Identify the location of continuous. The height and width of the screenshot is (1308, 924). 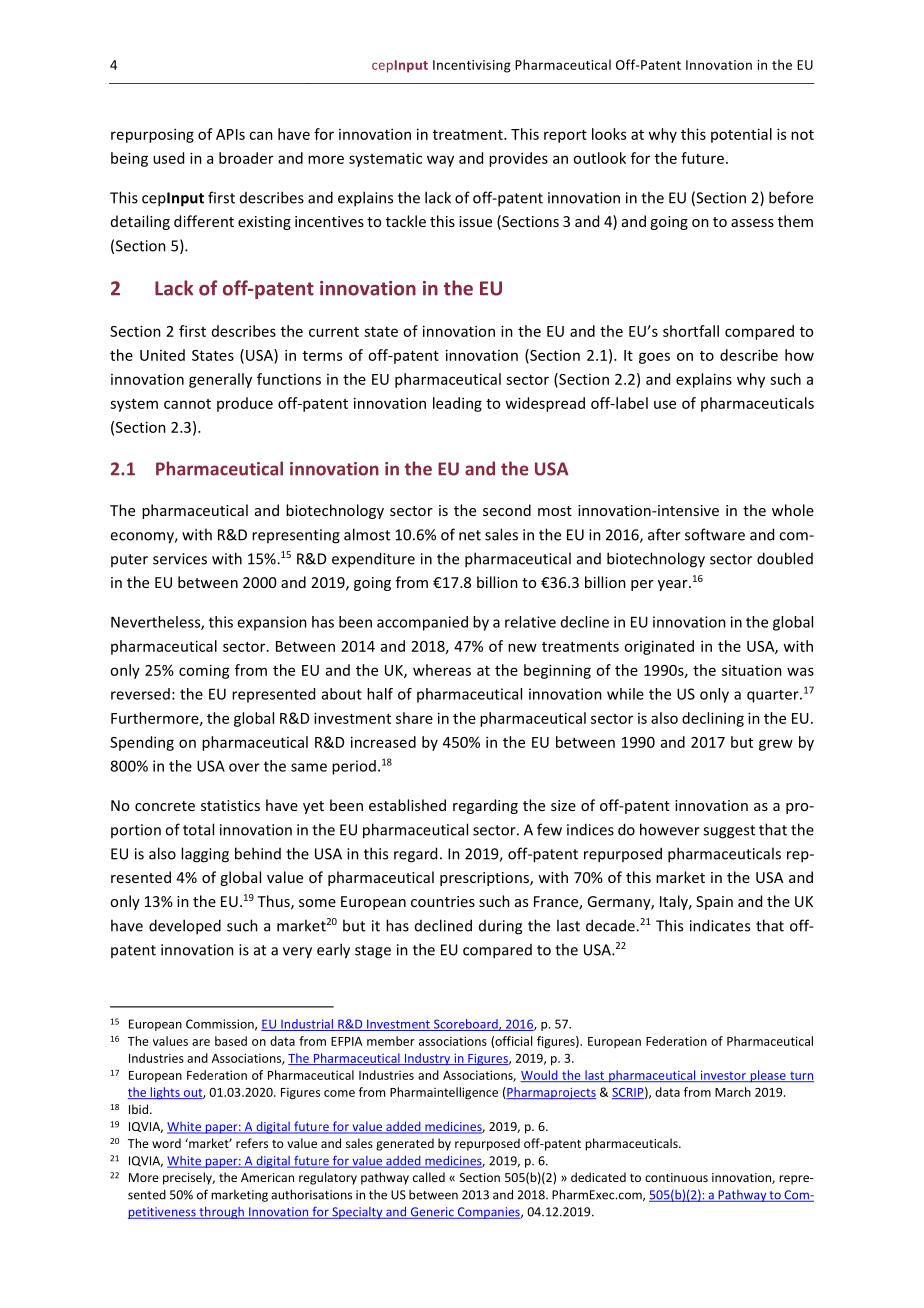
(676, 1177).
